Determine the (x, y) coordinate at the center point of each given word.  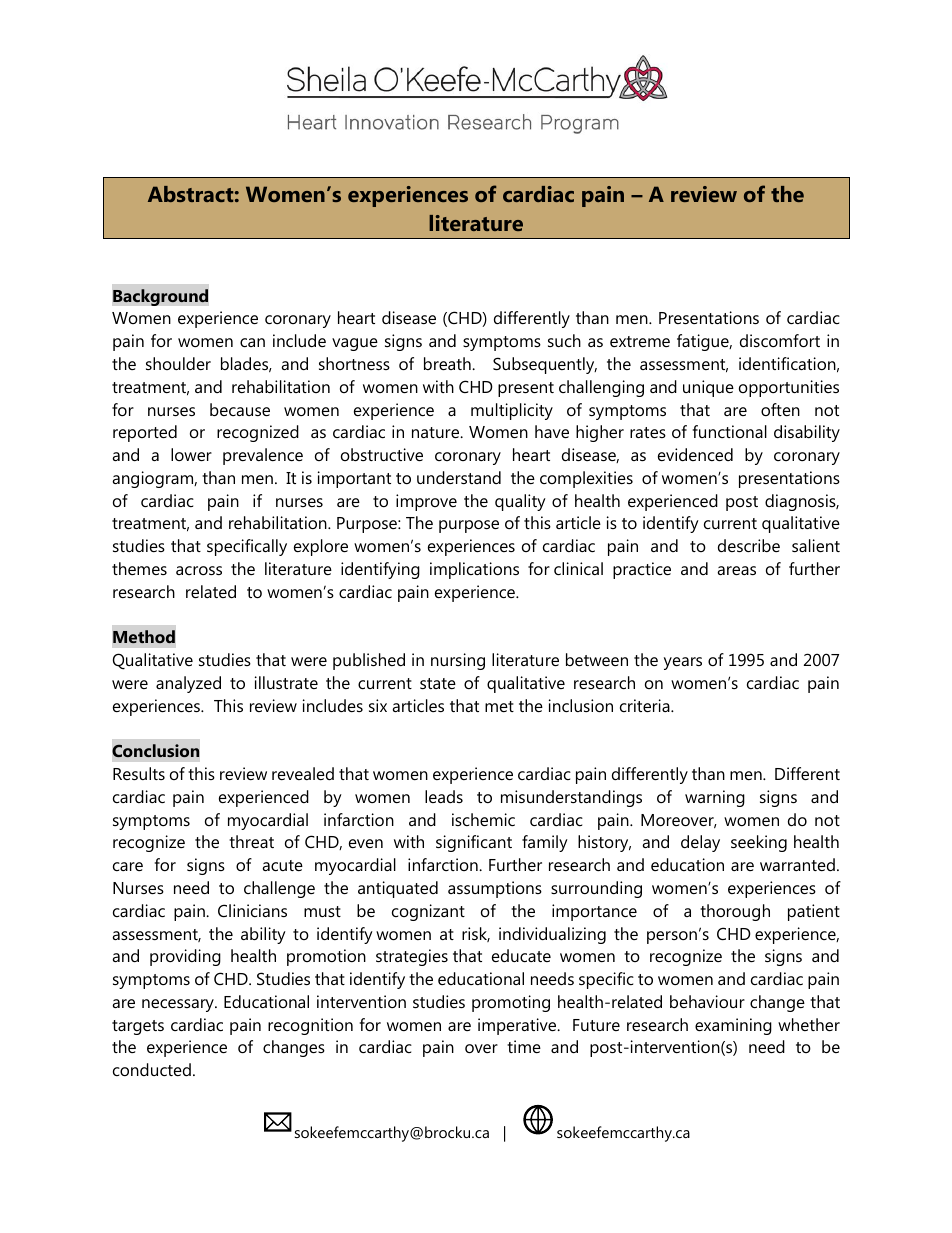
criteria (646, 705)
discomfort (780, 340)
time (524, 1046)
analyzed (188, 684)
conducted (152, 1069)
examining (733, 1026)
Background (160, 297)
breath (448, 363)
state (438, 683)
